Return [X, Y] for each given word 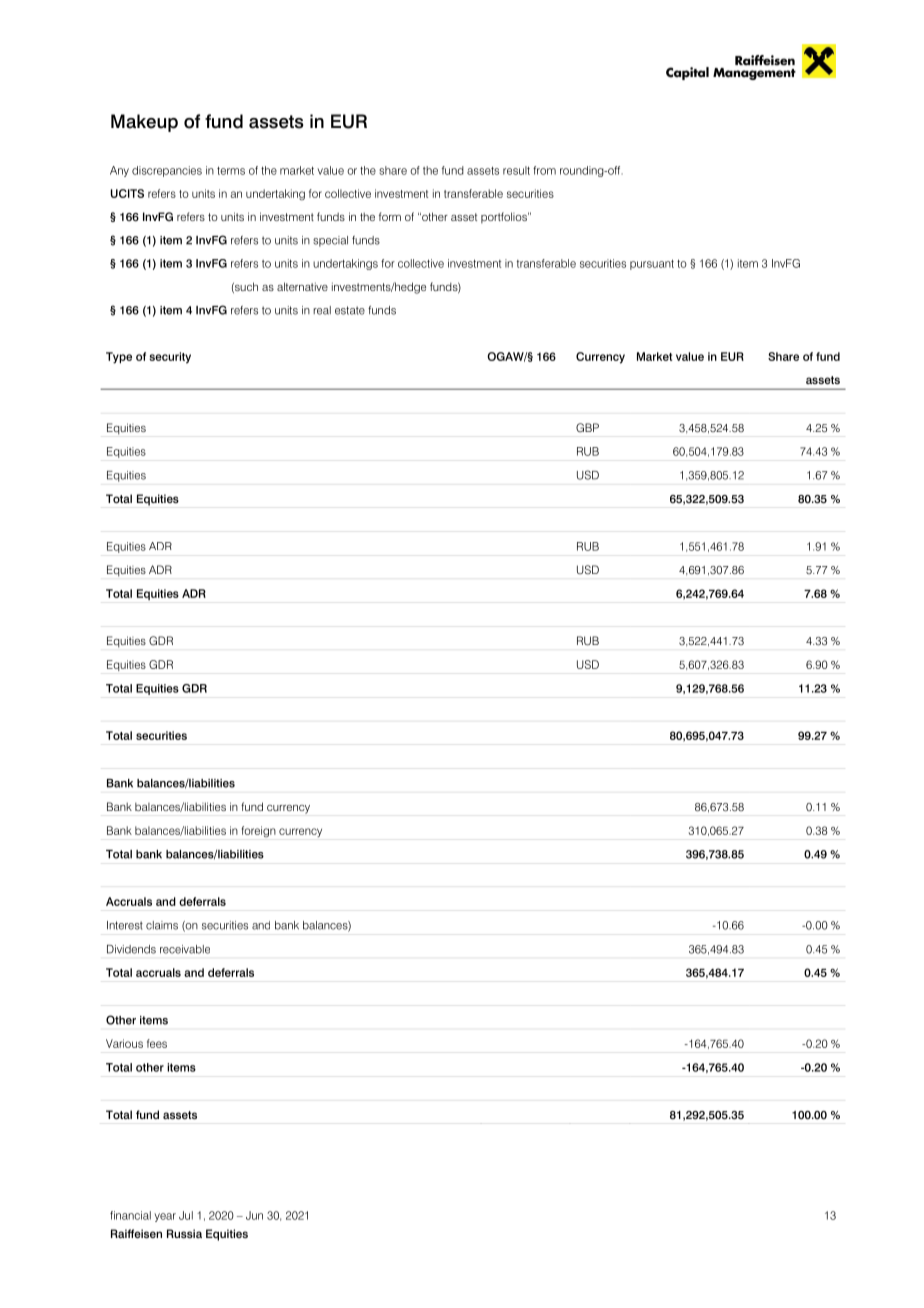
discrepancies [167, 171]
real [322, 310]
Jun [254, 1215]
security [170, 358]
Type [119, 358]
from [544, 170]
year [165, 1217]
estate [350, 310]
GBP [587, 428]
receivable [185, 949]
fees [157, 1043]
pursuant [652, 264]
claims [162, 925]
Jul [186, 1215]
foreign [259, 831]
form [390, 216]
